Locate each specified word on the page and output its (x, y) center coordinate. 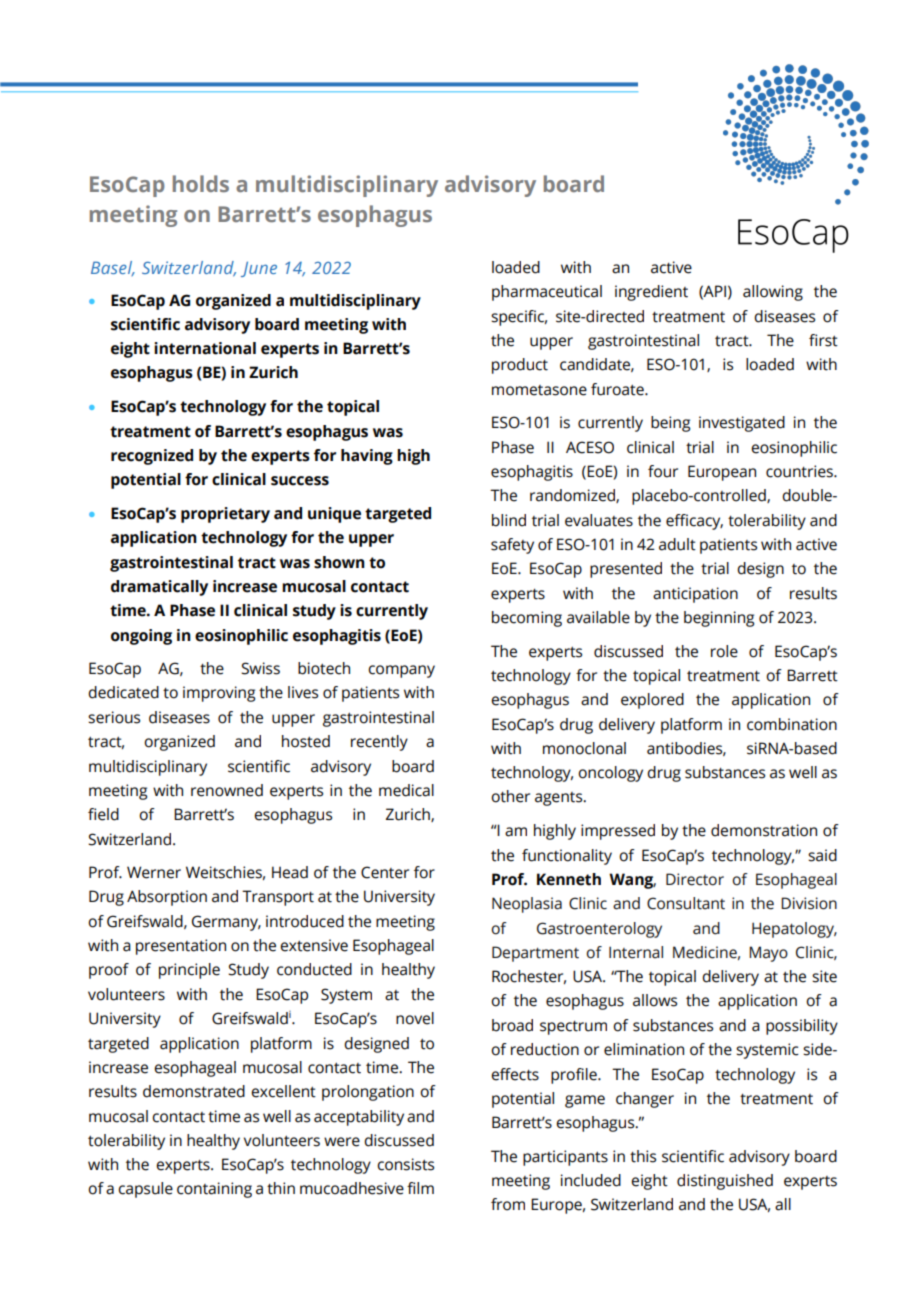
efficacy (694, 522)
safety (512, 546)
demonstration (764, 830)
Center (385, 872)
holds (201, 183)
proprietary (225, 515)
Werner (154, 872)
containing (214, 1190)
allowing (773, 293)
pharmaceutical (547, 293)
